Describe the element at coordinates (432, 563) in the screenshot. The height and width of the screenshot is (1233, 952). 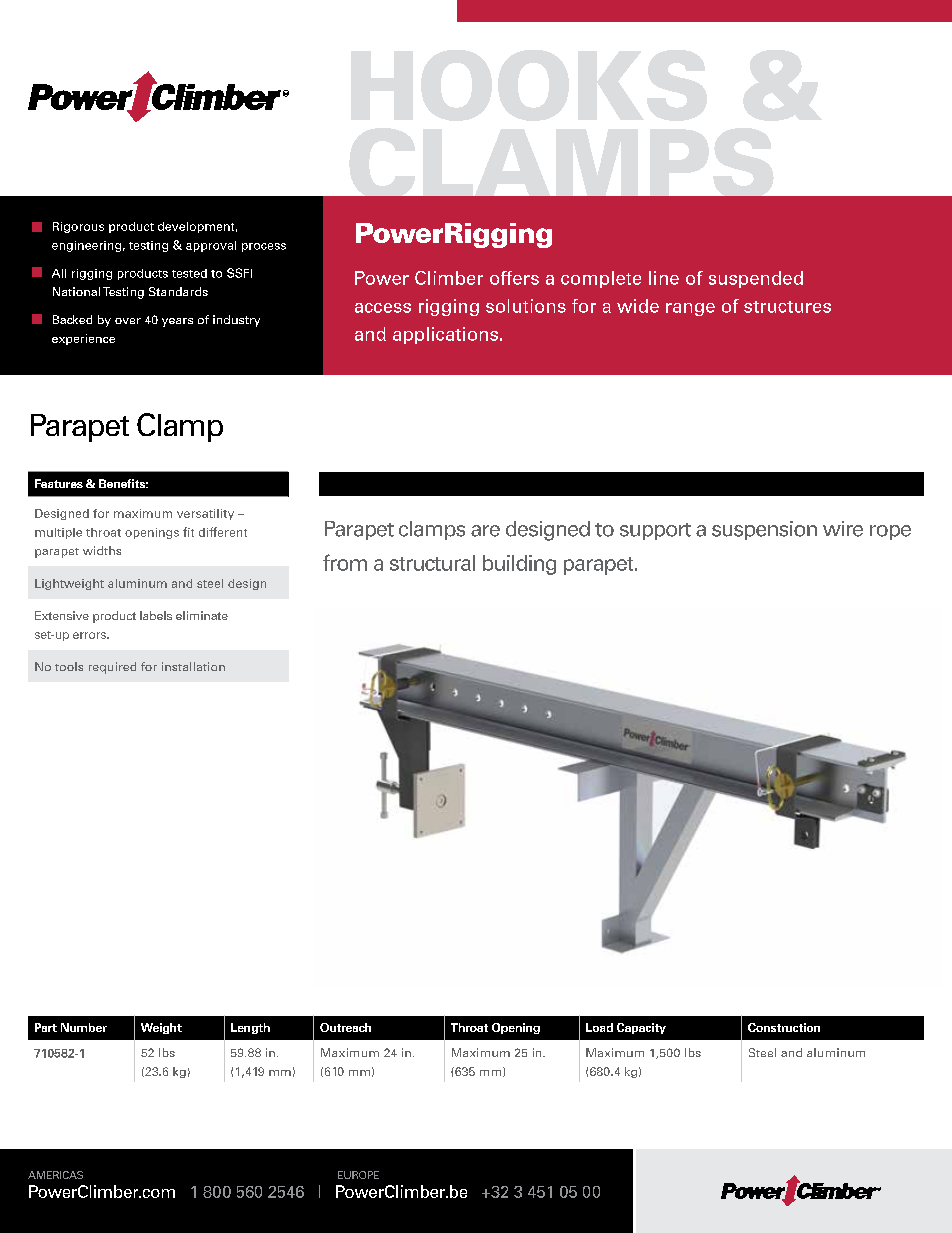
I see `structural` at that location.
